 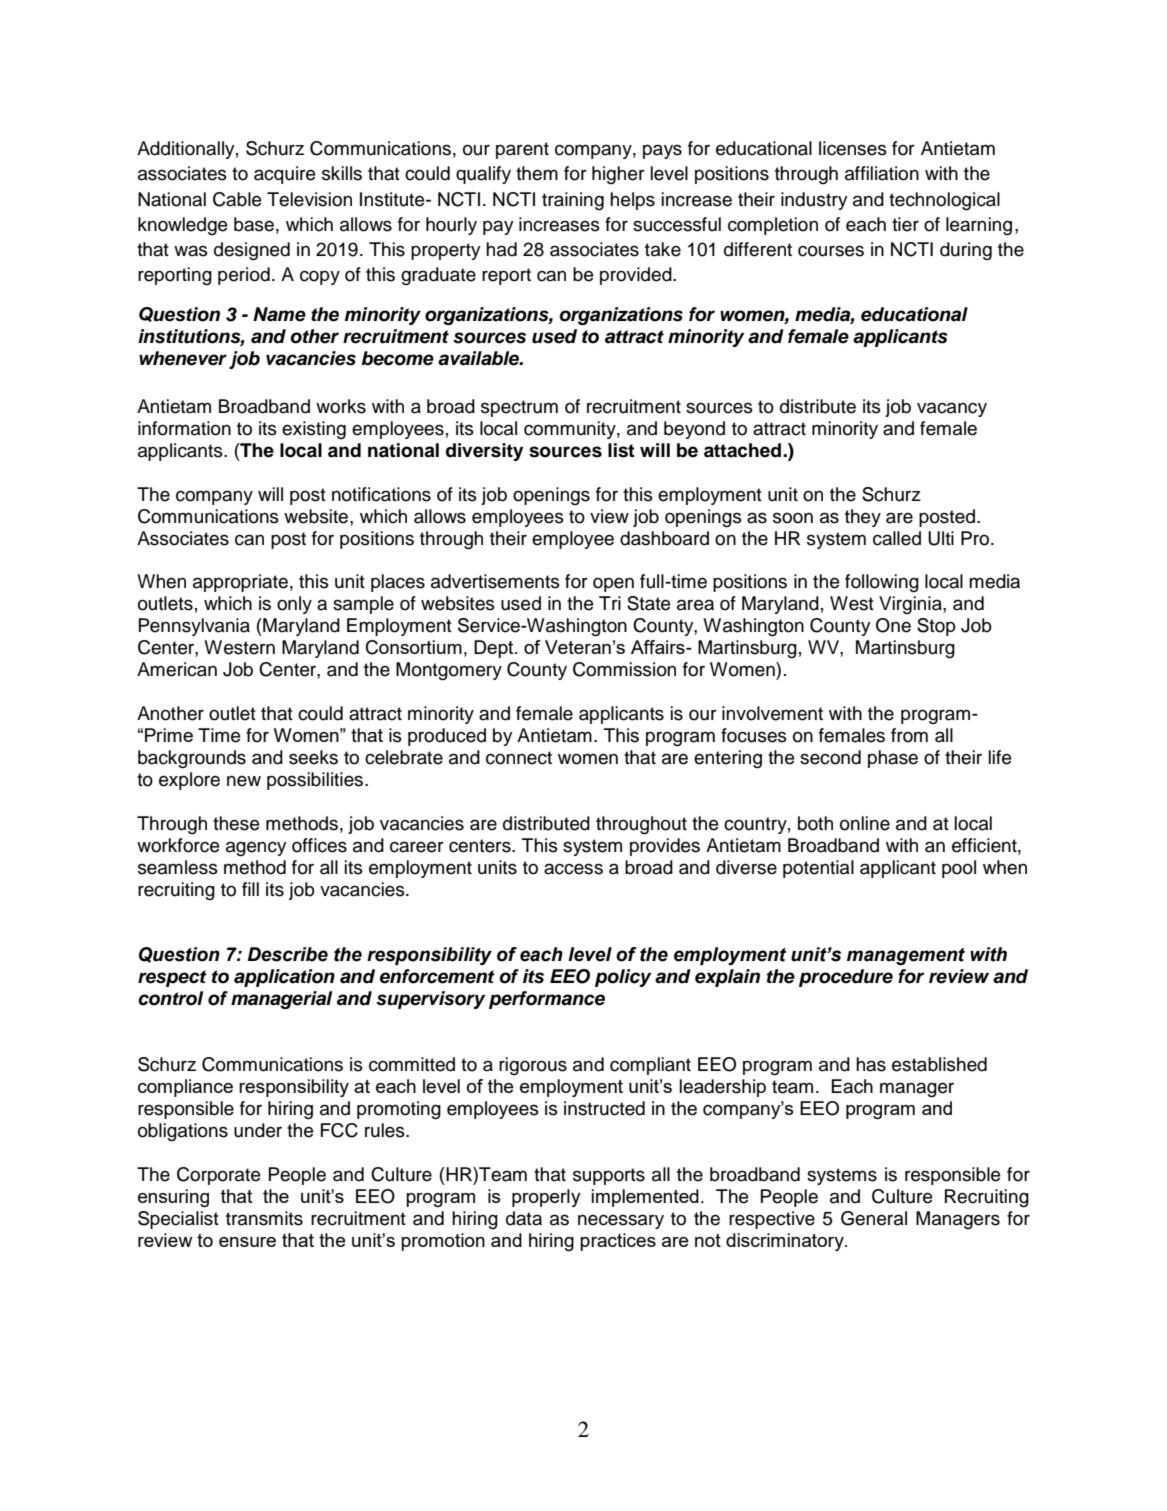 What do you see at coordinates (177, 669) in the screenshot?
I see `American` at bounding box center [177, 669].
